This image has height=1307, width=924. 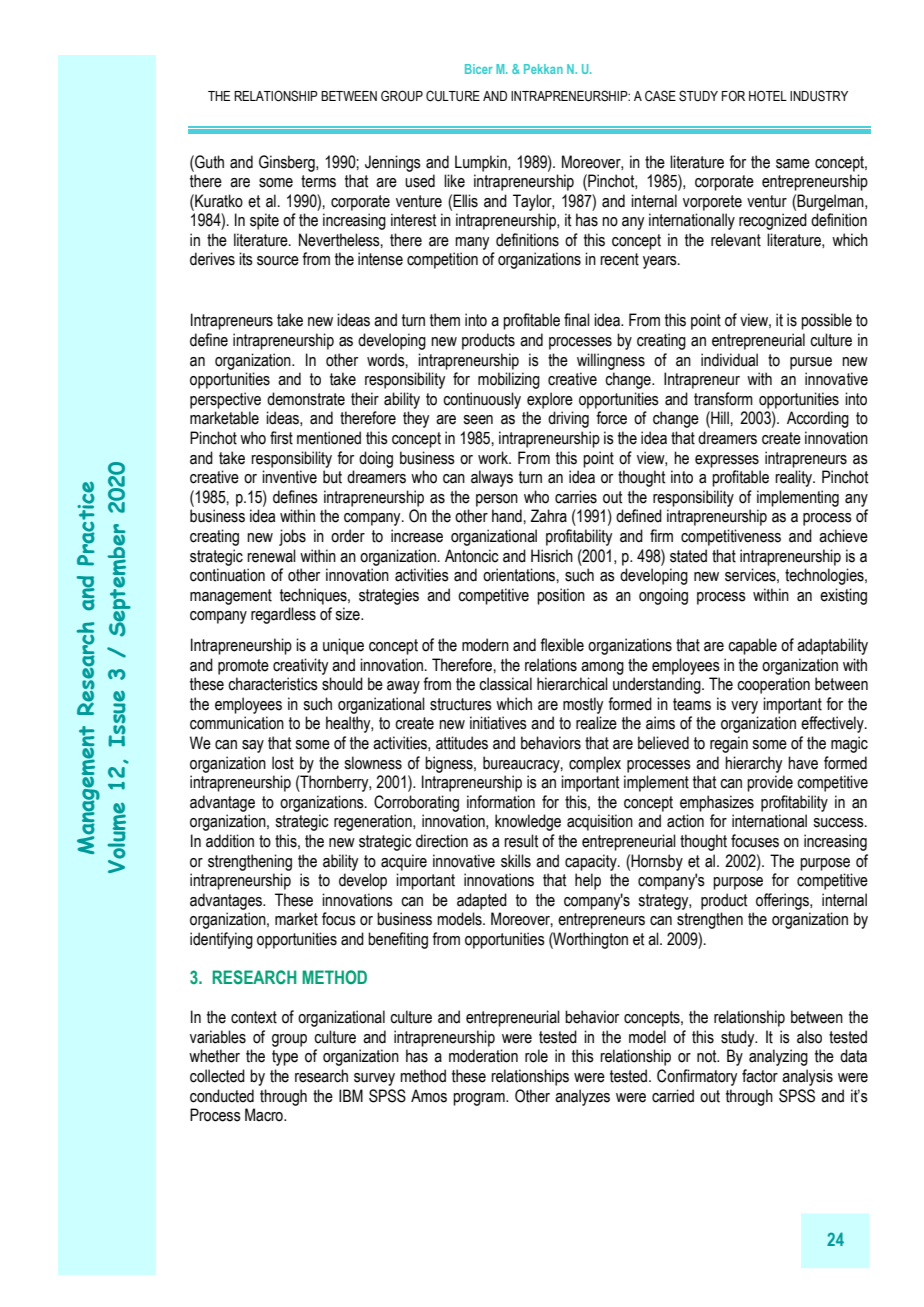 What do you see at coordinates (454, 181) in the image?
I see `like` at bounding box center [454, 181].
